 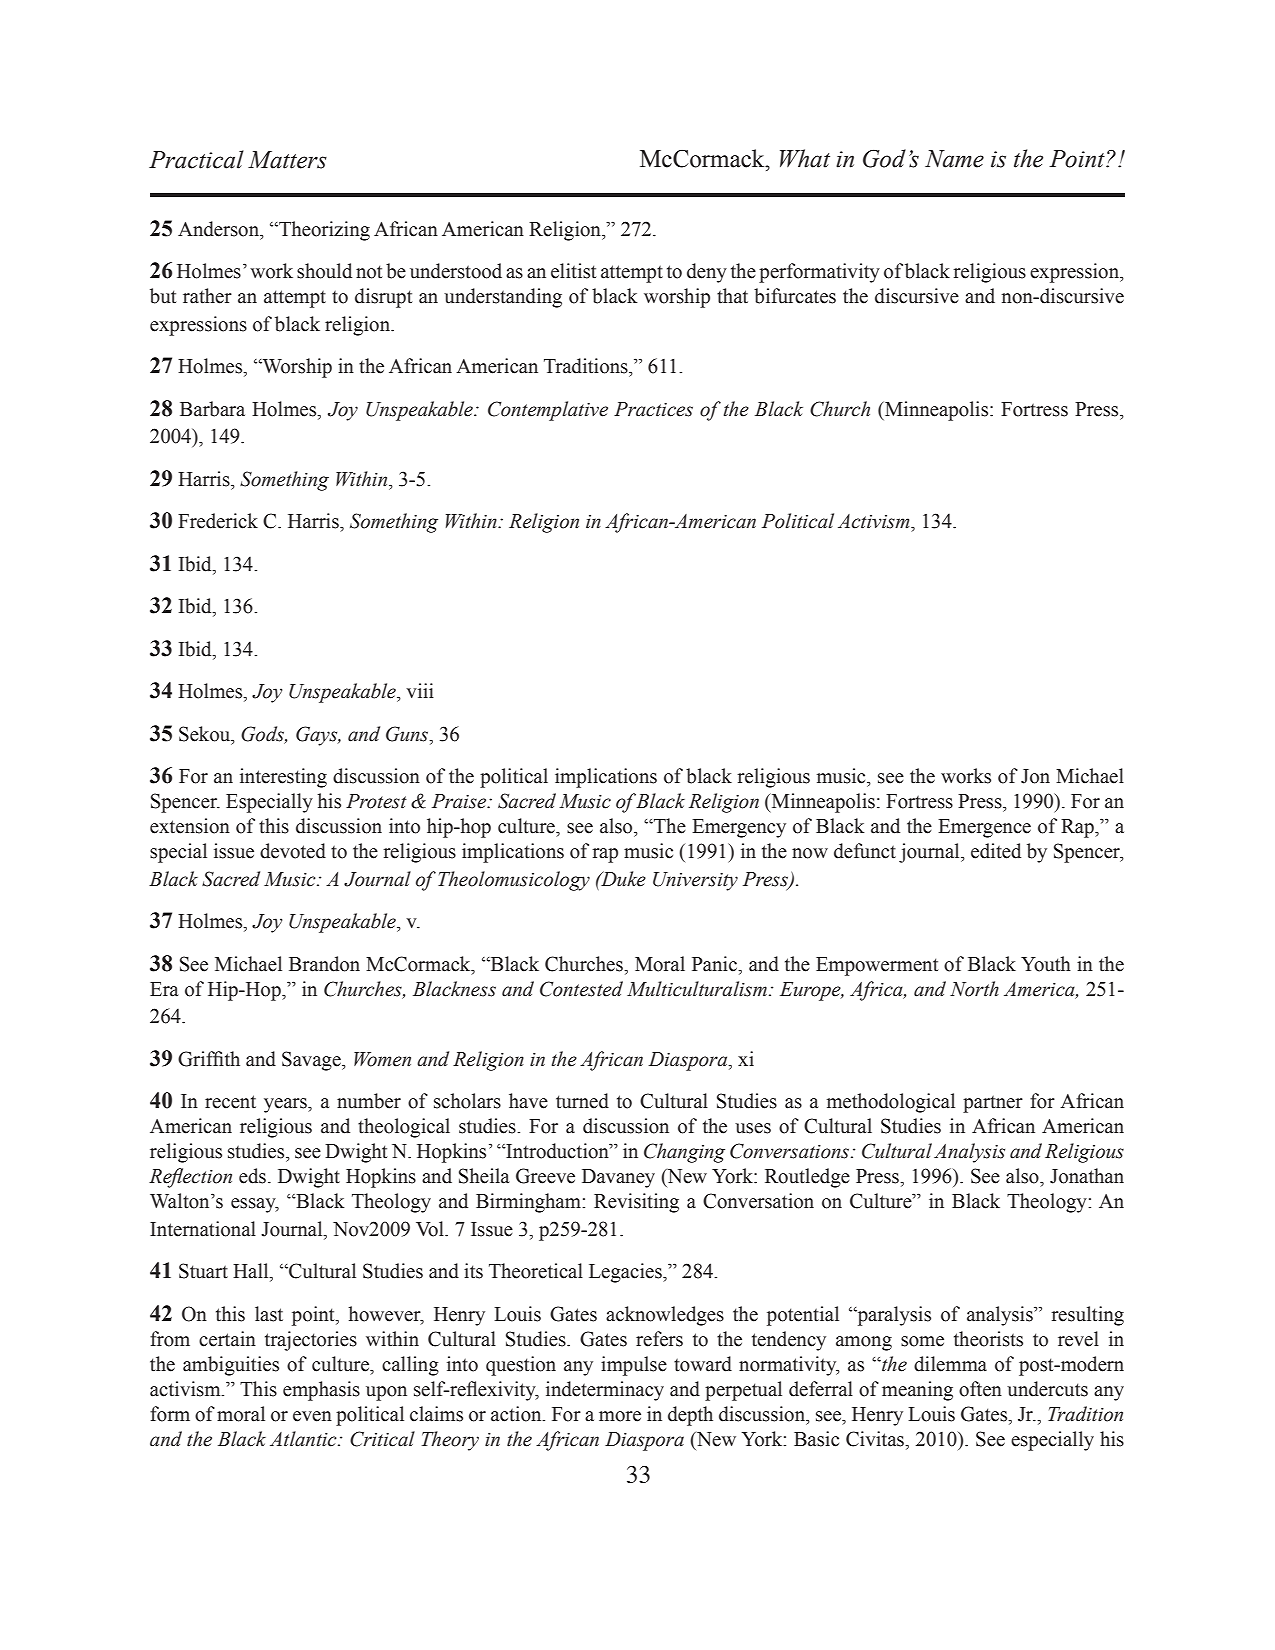 I want to click on more, so click(x=620, y=1416).
